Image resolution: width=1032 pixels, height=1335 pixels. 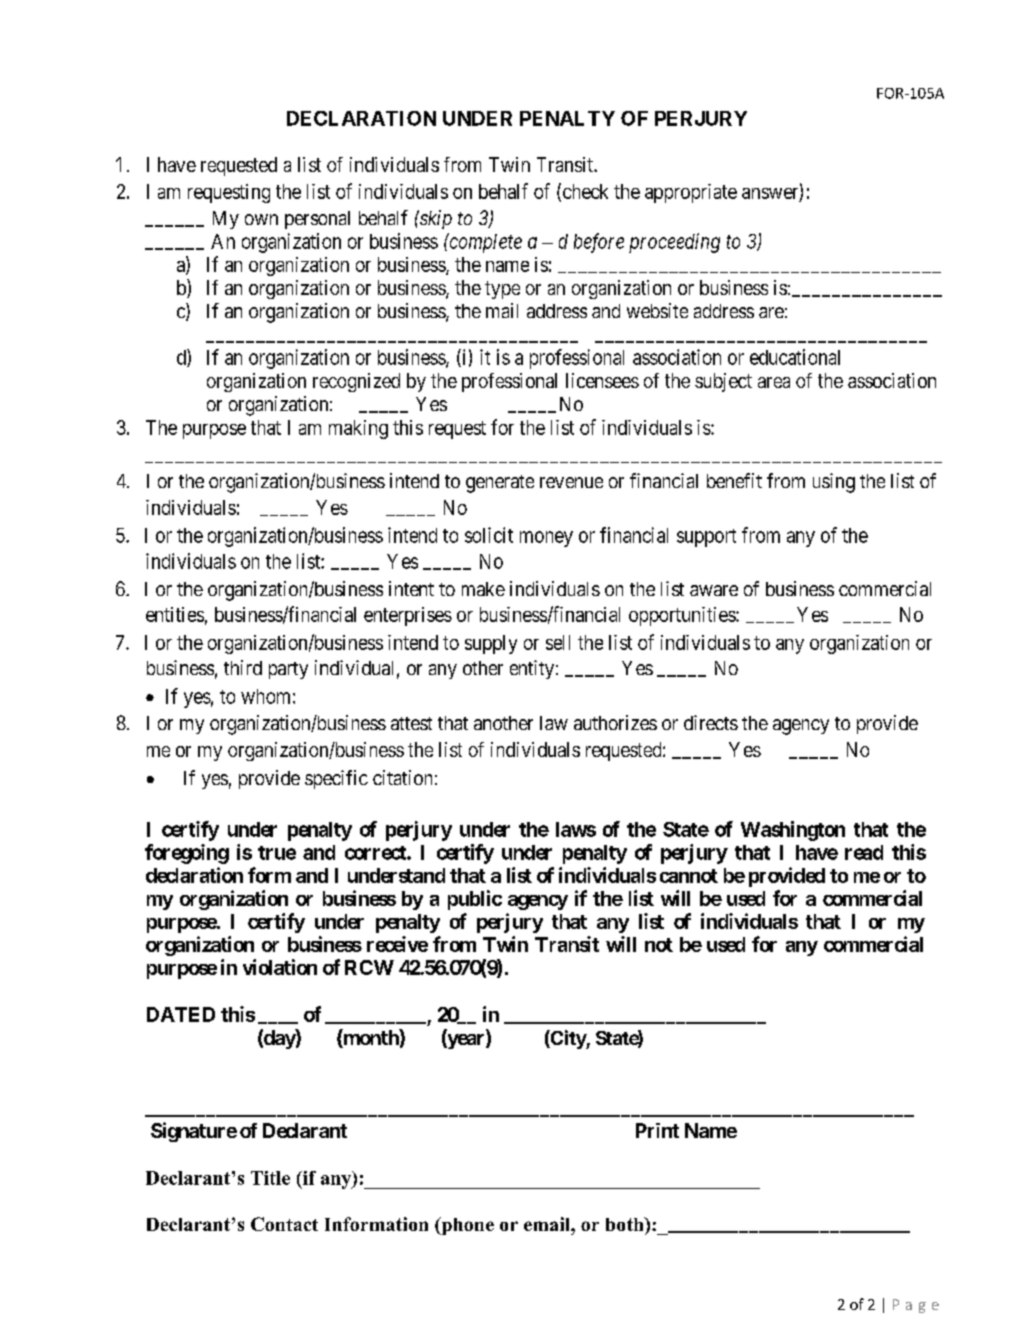 I want to click on Title, so click(x=270, y=1178).
